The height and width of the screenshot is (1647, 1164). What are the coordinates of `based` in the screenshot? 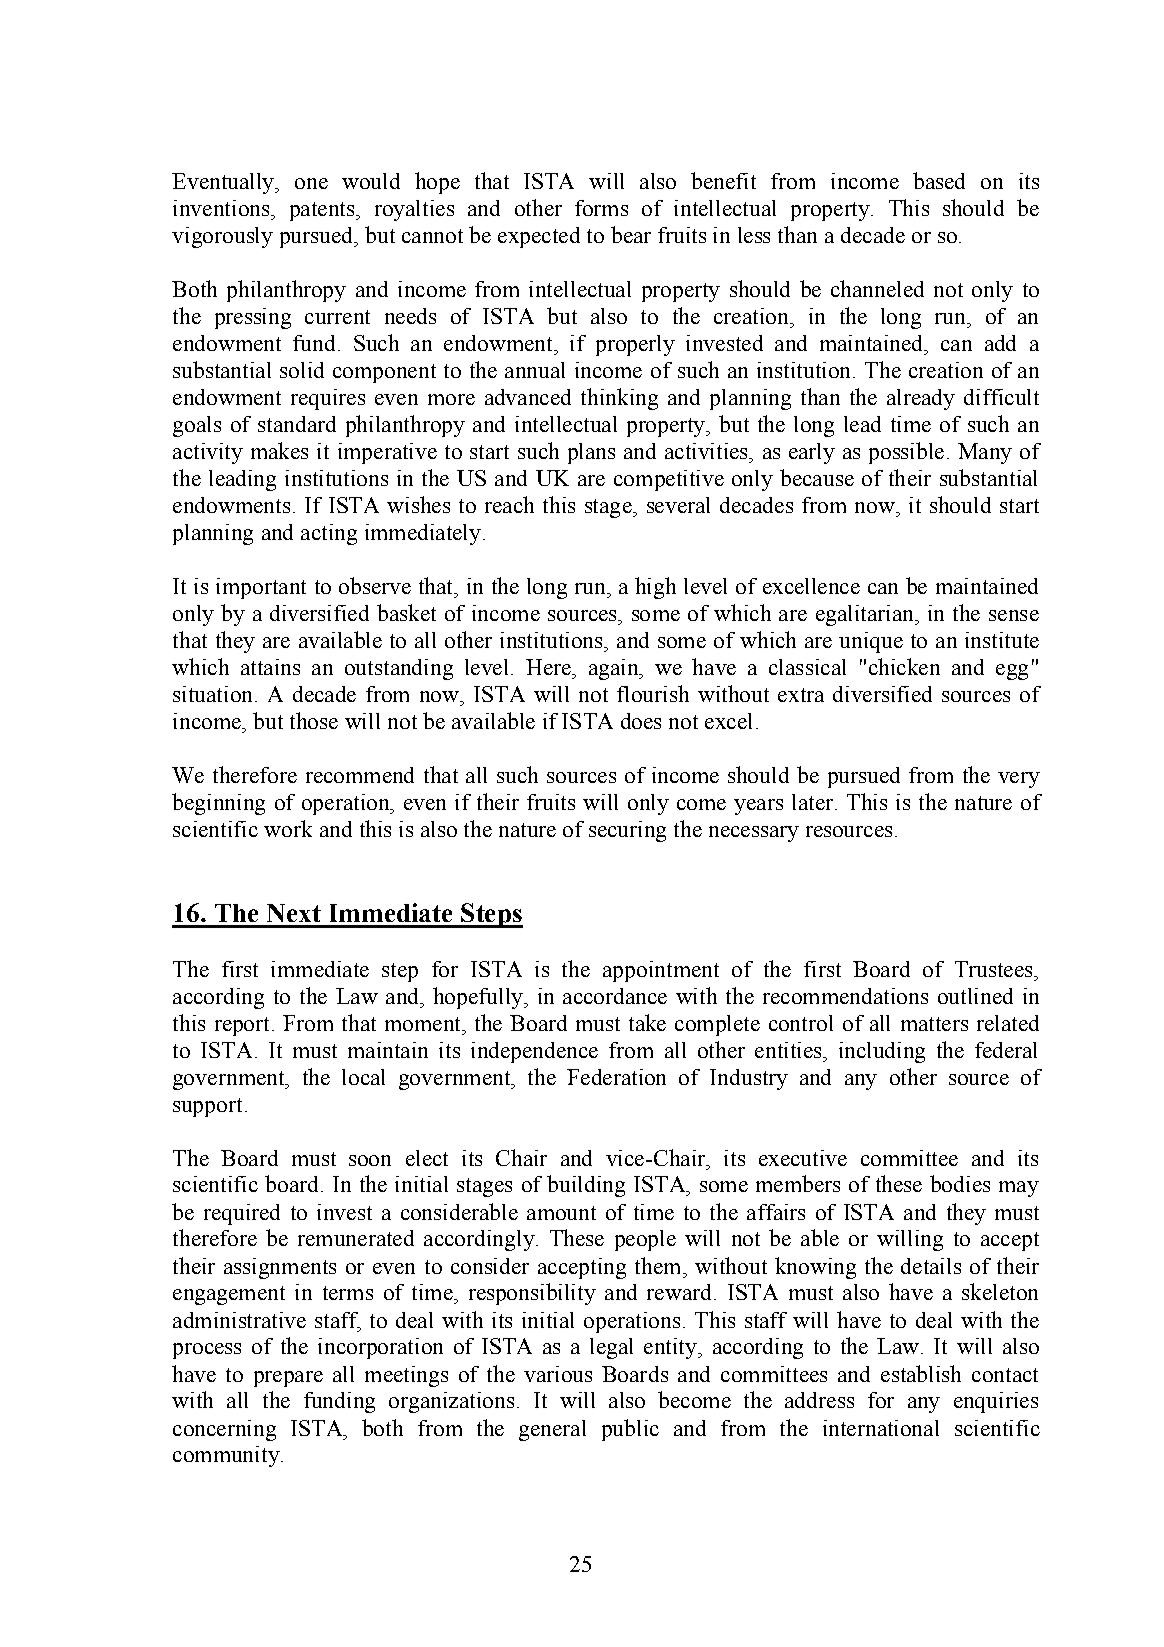 It's located at (939, 180).
